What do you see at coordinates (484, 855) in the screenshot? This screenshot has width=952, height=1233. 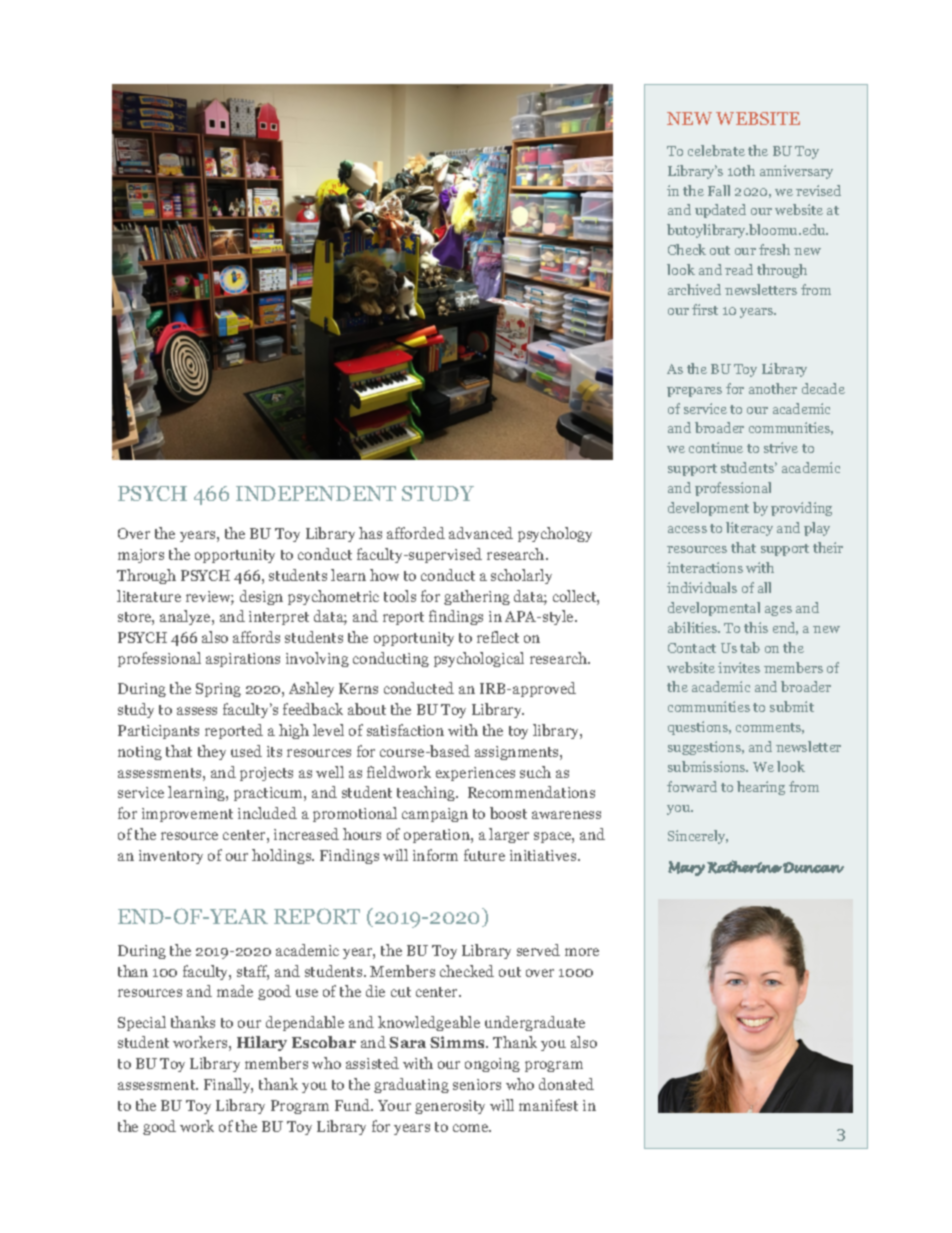 I see `future` at bounding box center [484, 855].
